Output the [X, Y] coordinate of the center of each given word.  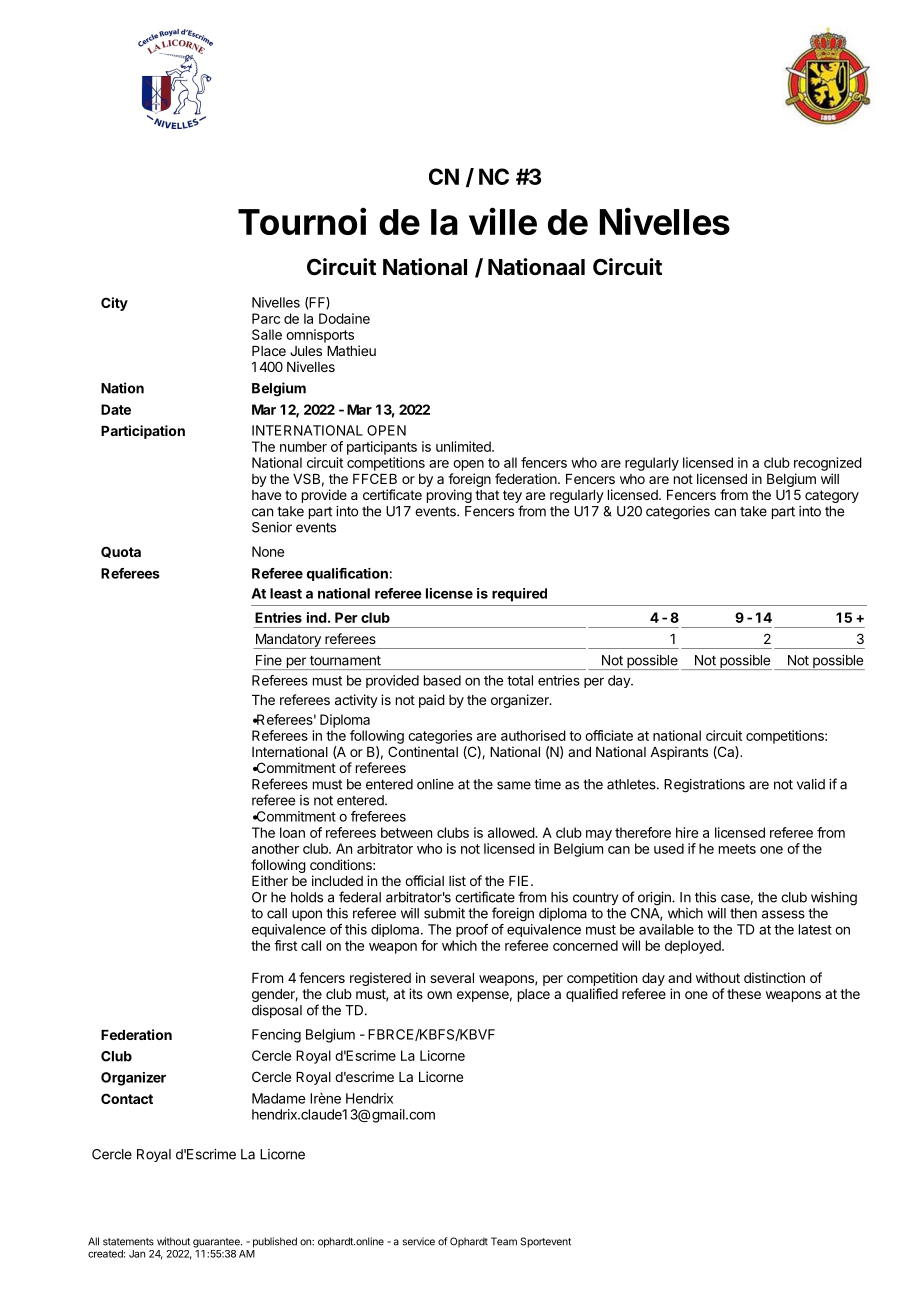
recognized [828, 464]
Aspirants [679, 753]
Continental [423, 751]
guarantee [217, 1243]
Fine [269, 660]
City [114, 304]
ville [503, 221]
